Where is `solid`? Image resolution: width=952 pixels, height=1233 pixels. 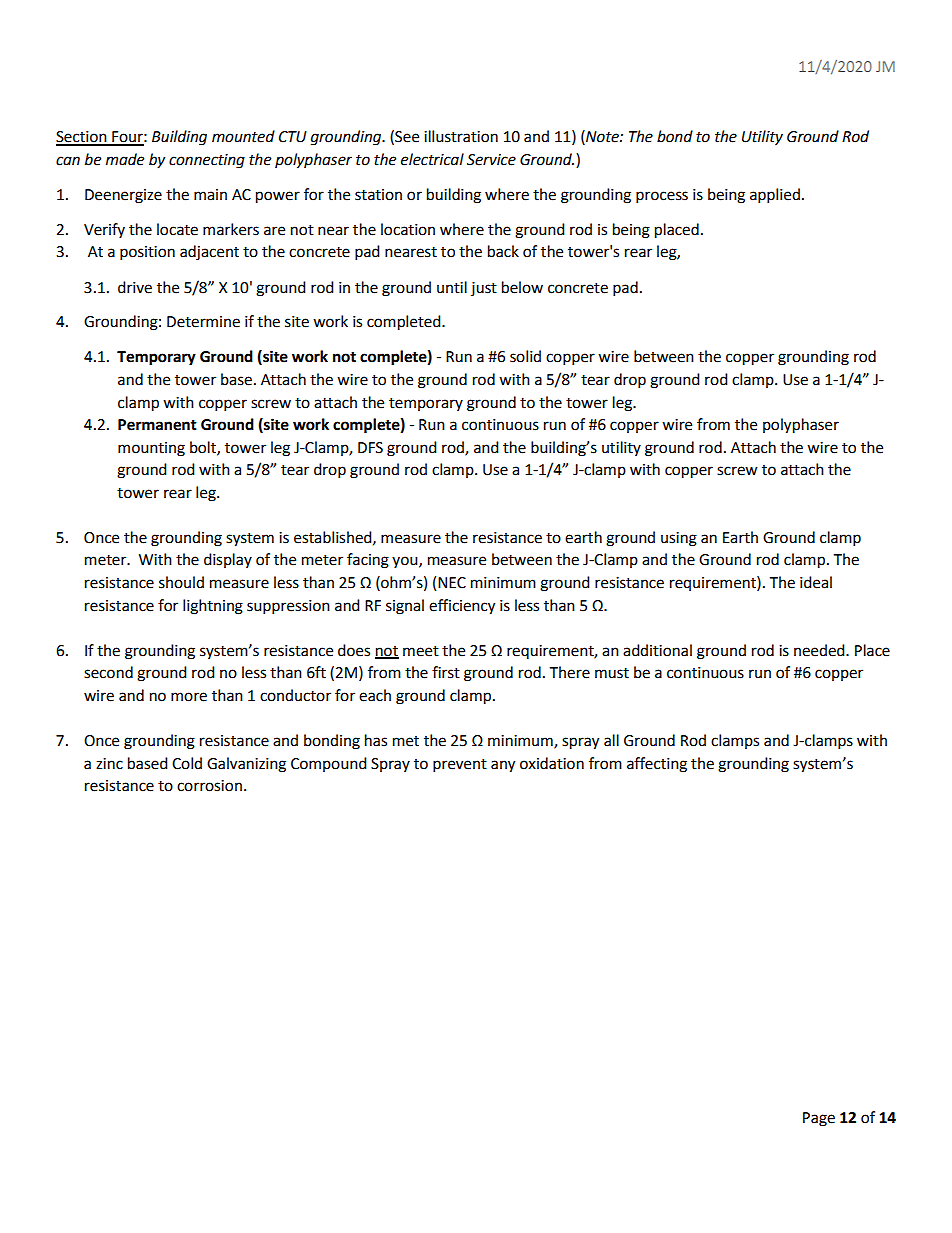 solid is located at coordinates (525, 356).
